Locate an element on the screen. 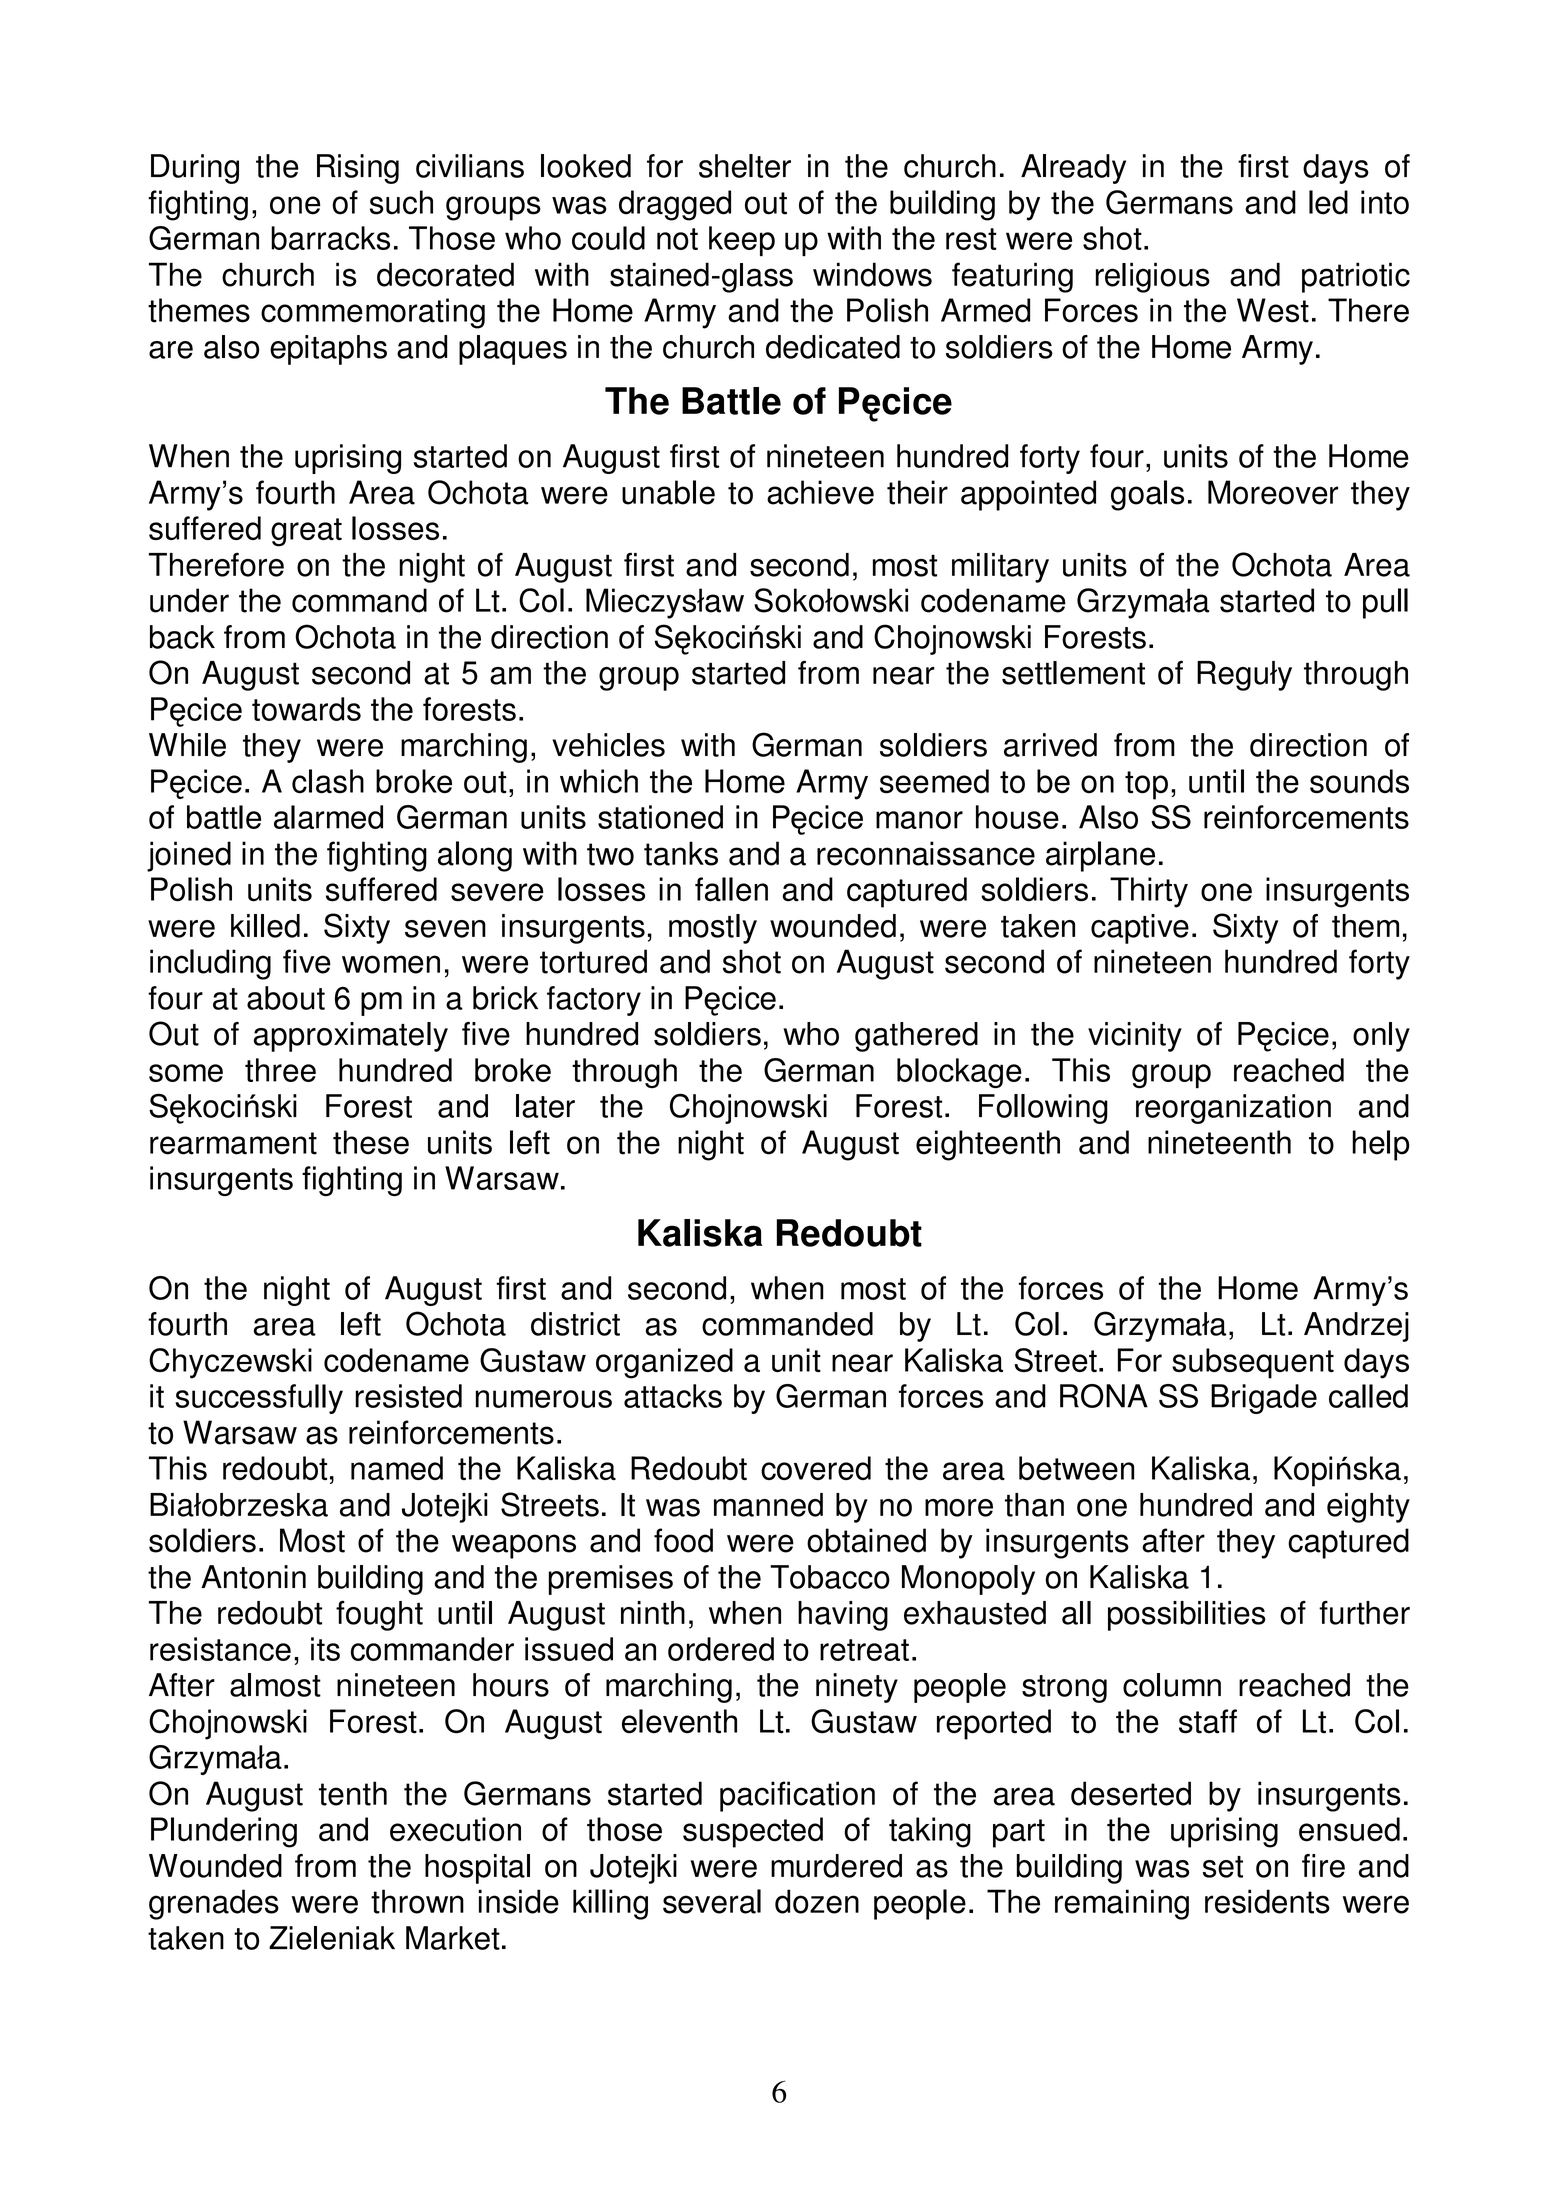  dozen is located at coordinates (817, 1901).
